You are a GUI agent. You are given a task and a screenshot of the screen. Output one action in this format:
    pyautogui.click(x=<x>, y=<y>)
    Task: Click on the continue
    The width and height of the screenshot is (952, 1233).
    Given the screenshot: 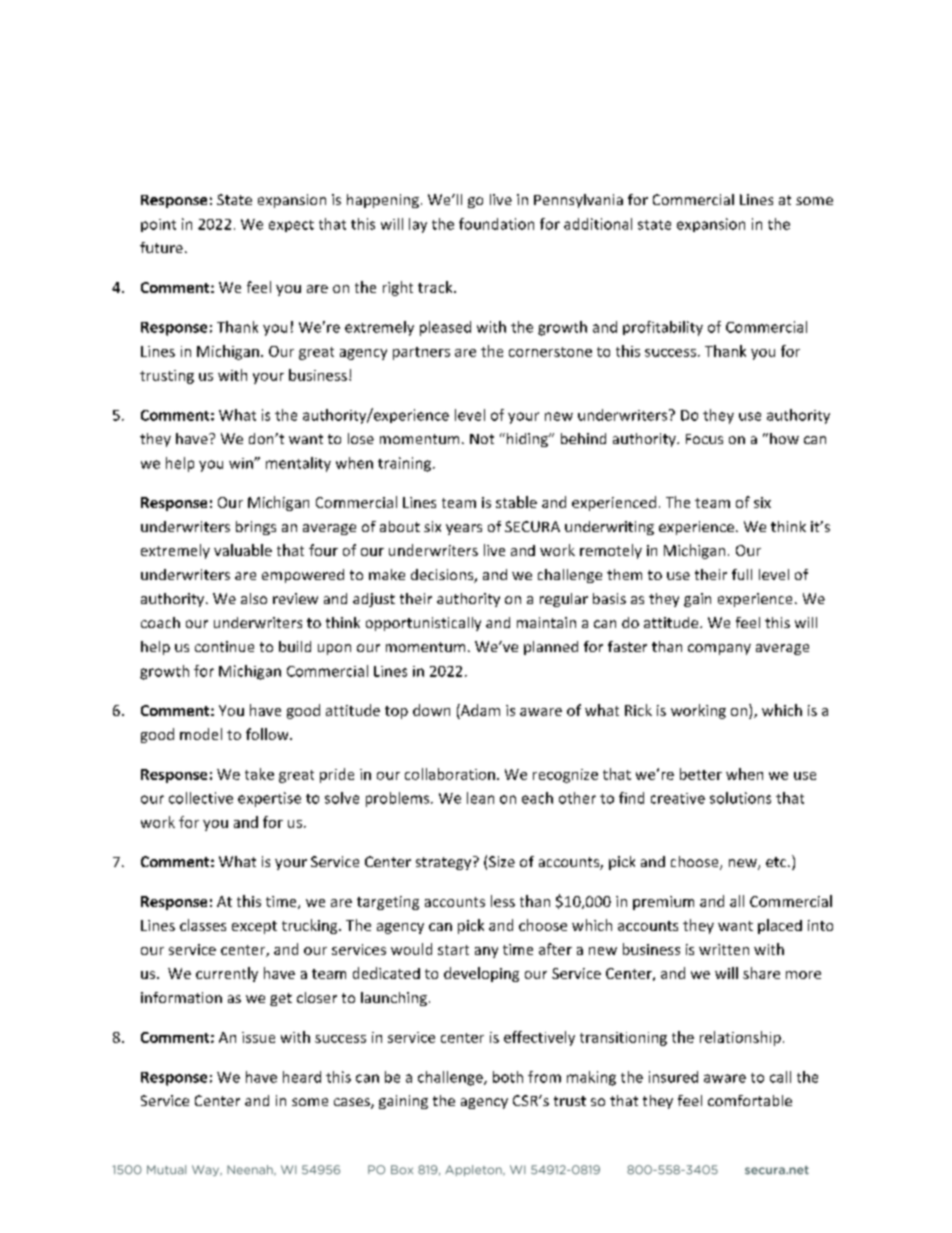 What is the action you would take?
    pyautogui.click(x=224, y=646)
